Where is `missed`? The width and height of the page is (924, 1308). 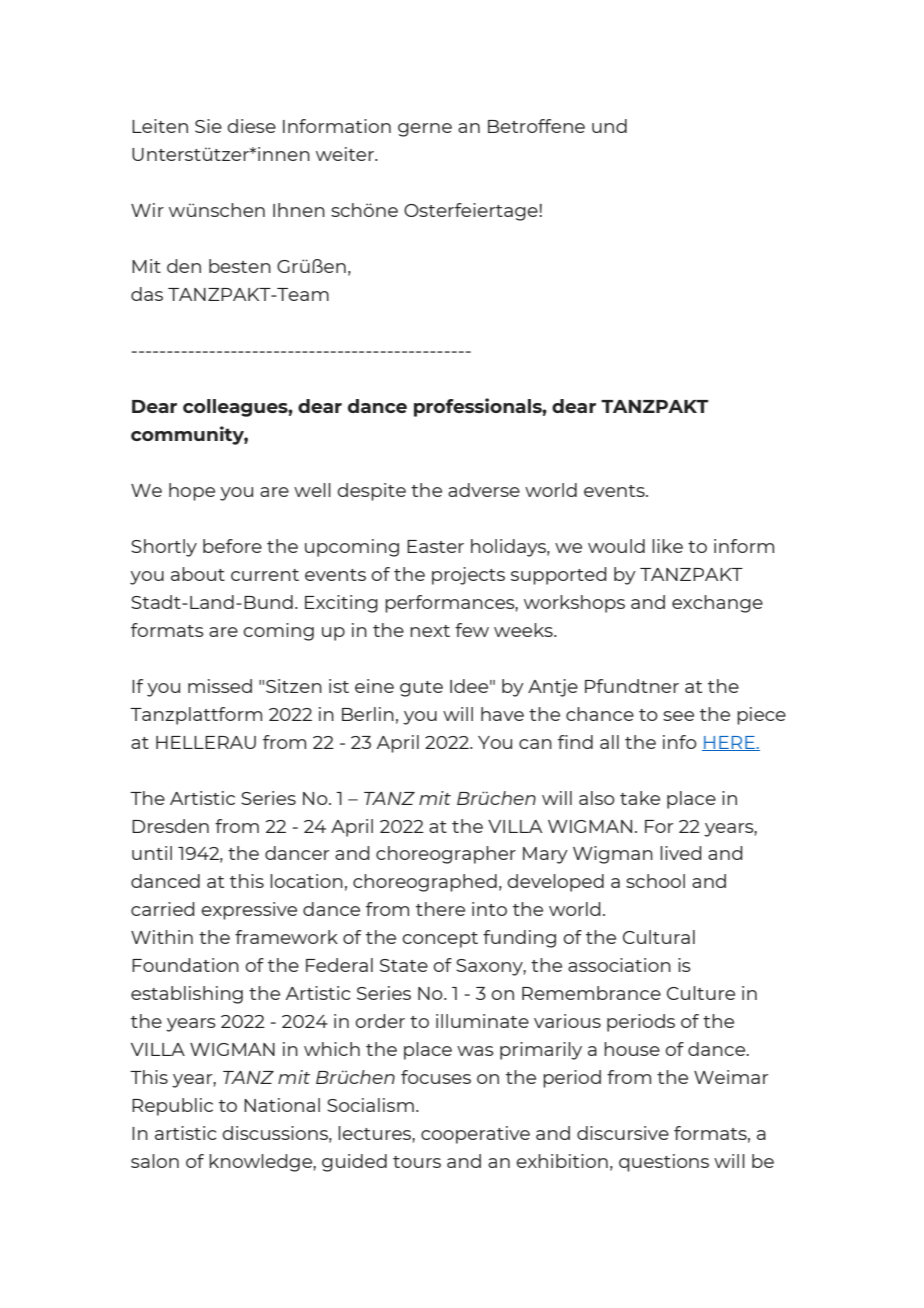
missed is located at coordinates (220, 686).
